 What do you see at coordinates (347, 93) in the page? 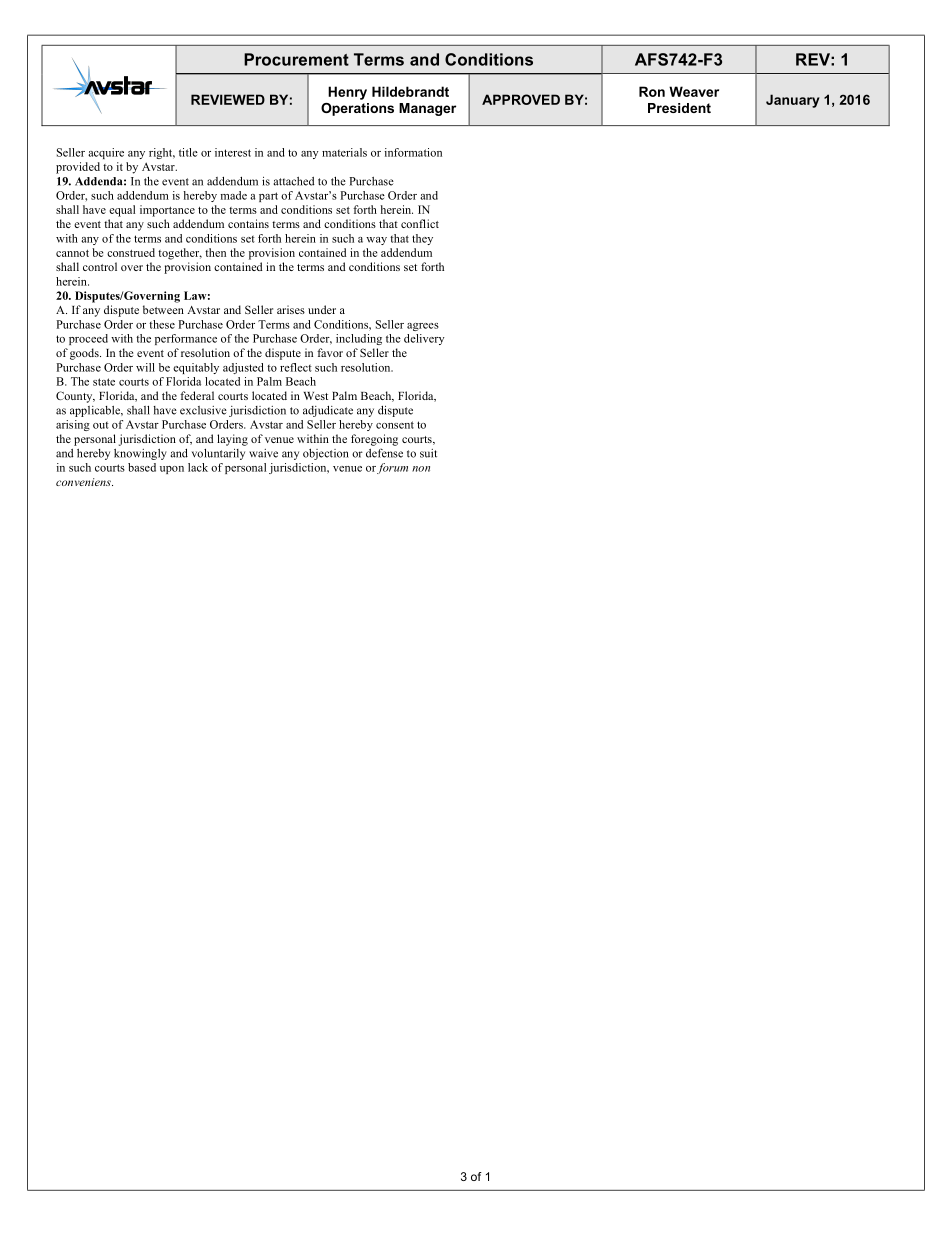
I see `Henry` at bounding box center [347, 93].
